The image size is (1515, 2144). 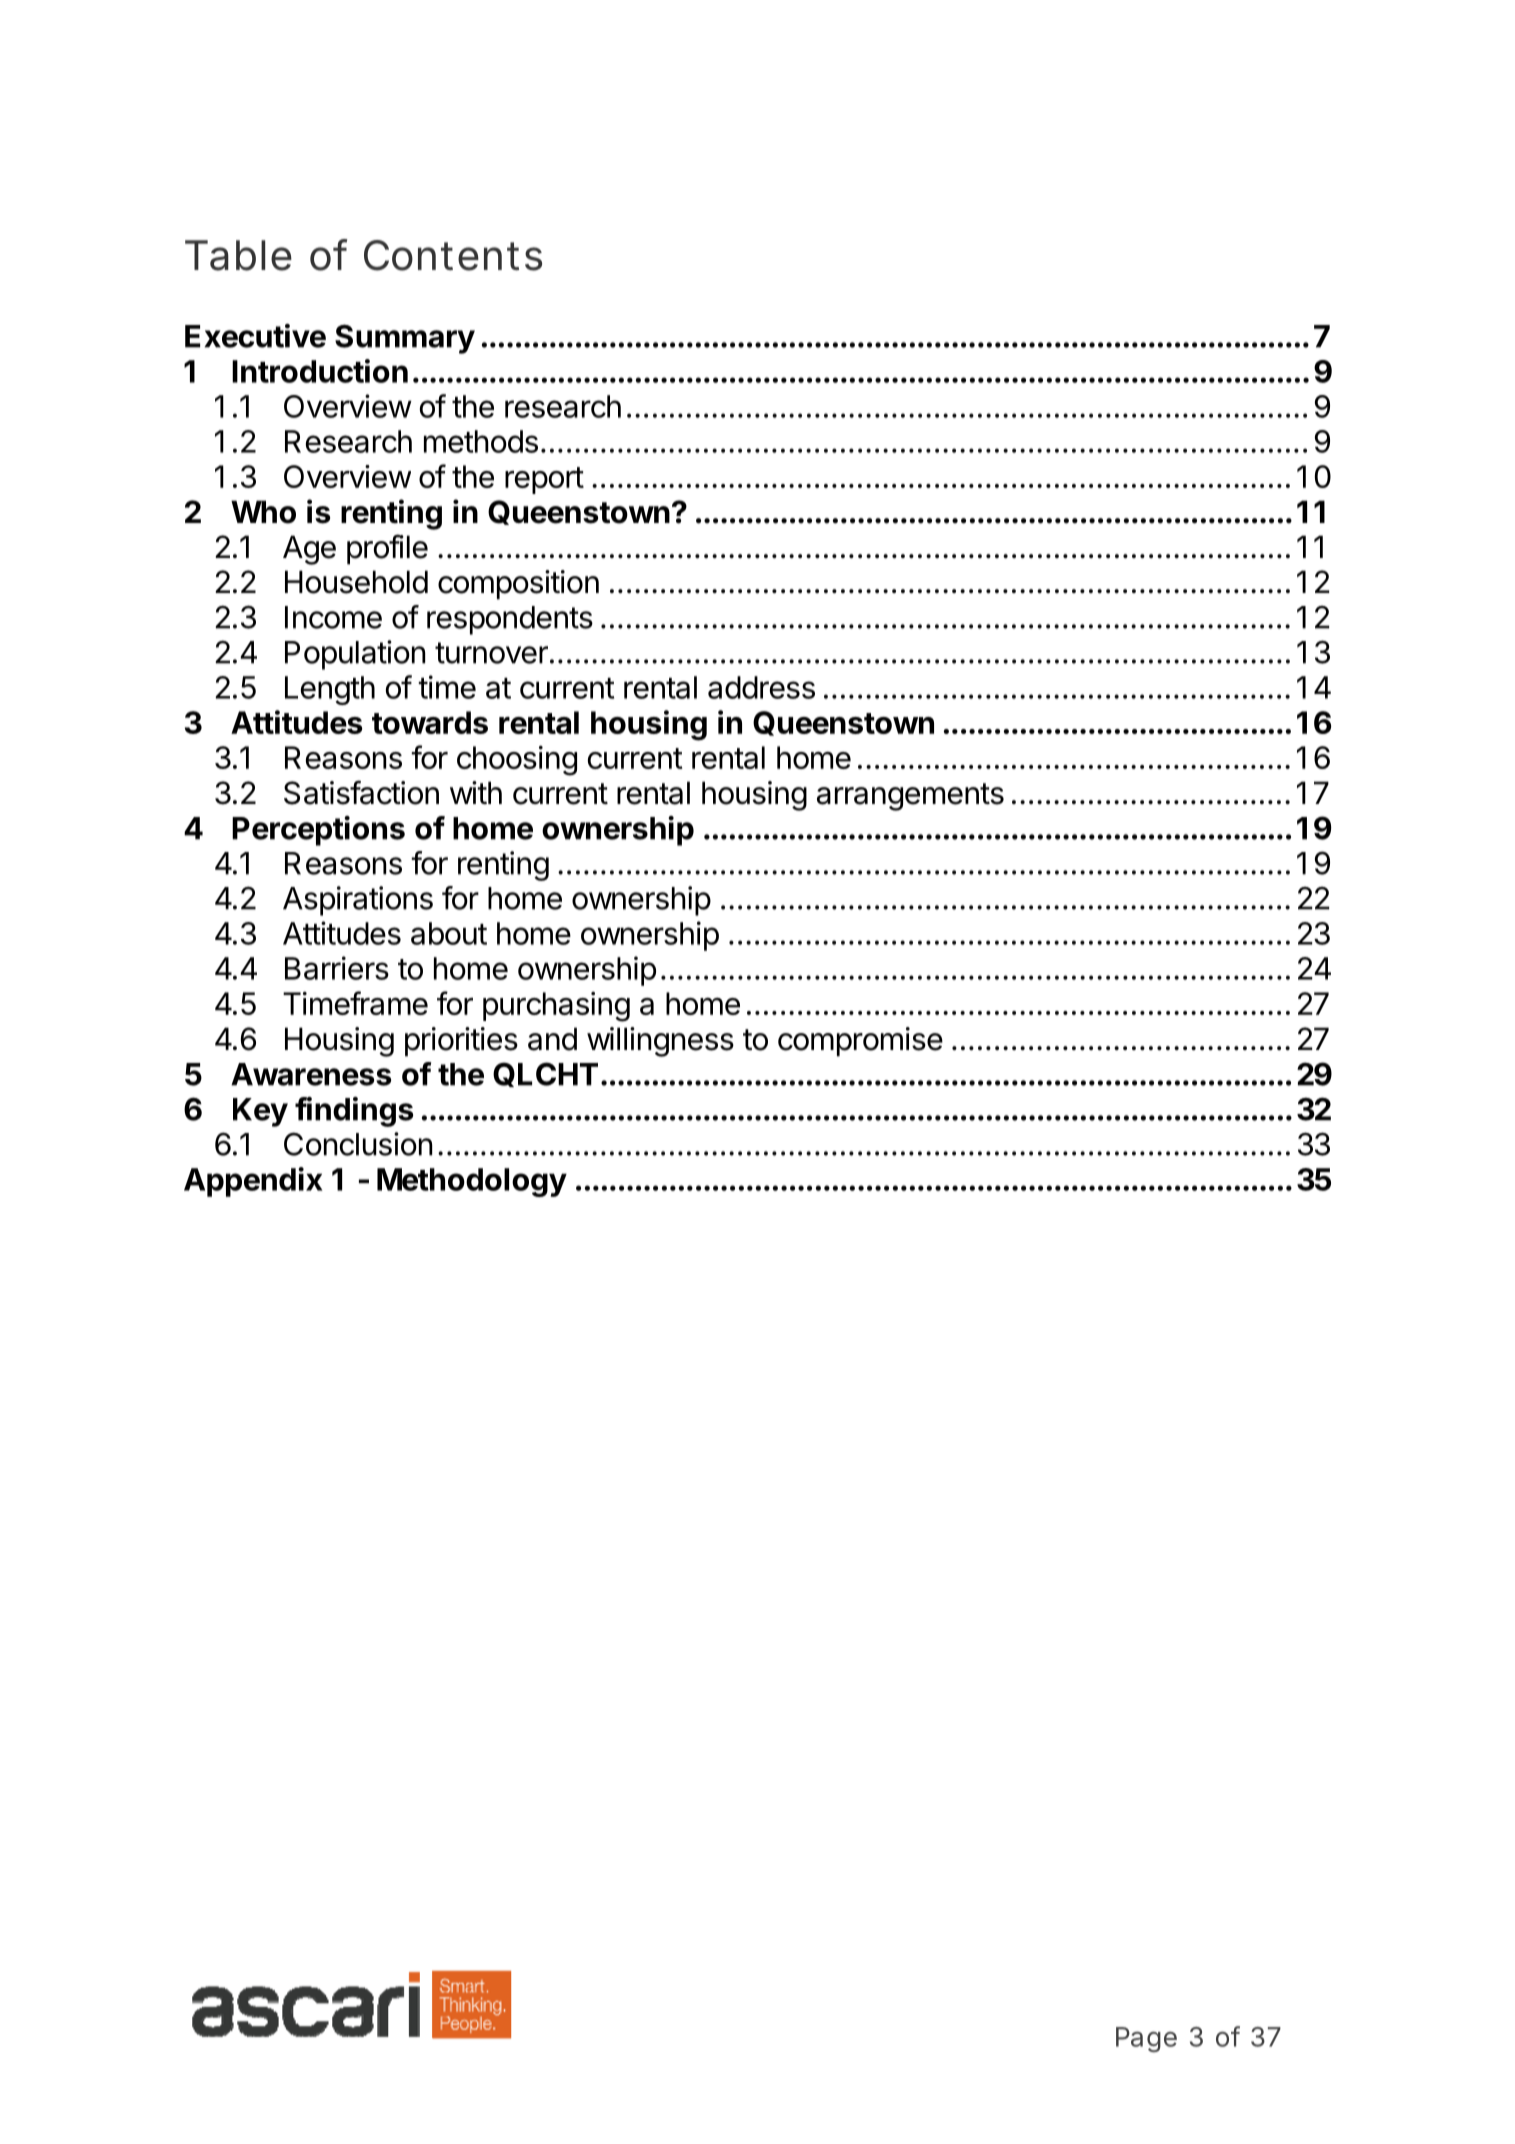 What do you see at coordinates (405, 339) in the screenshot?
I see `Summary` at bounding box center [405, 339].
